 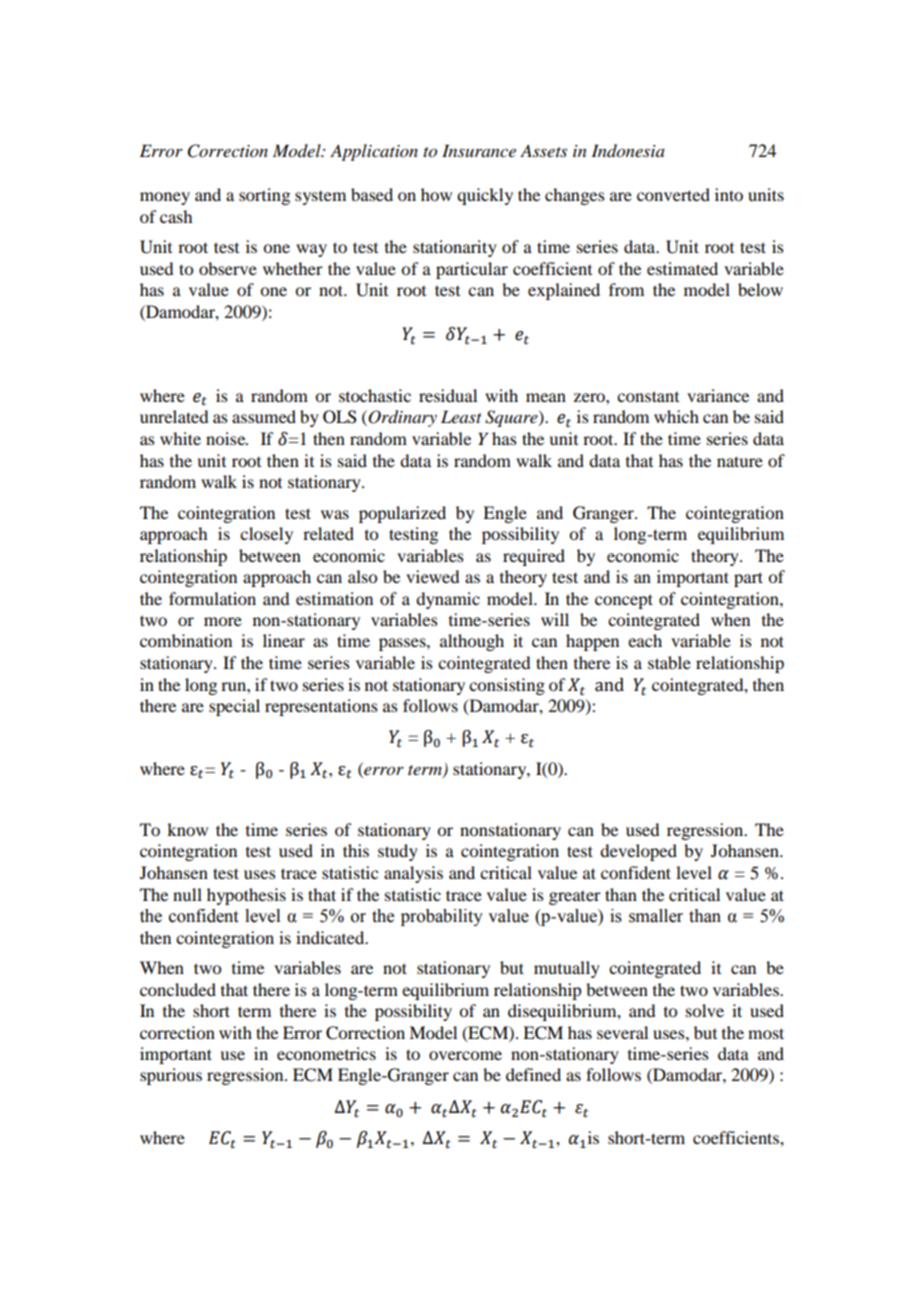 What do you see at coordinates (187, 829) in the document?
I see `know` at bounding box center [187, 829].
